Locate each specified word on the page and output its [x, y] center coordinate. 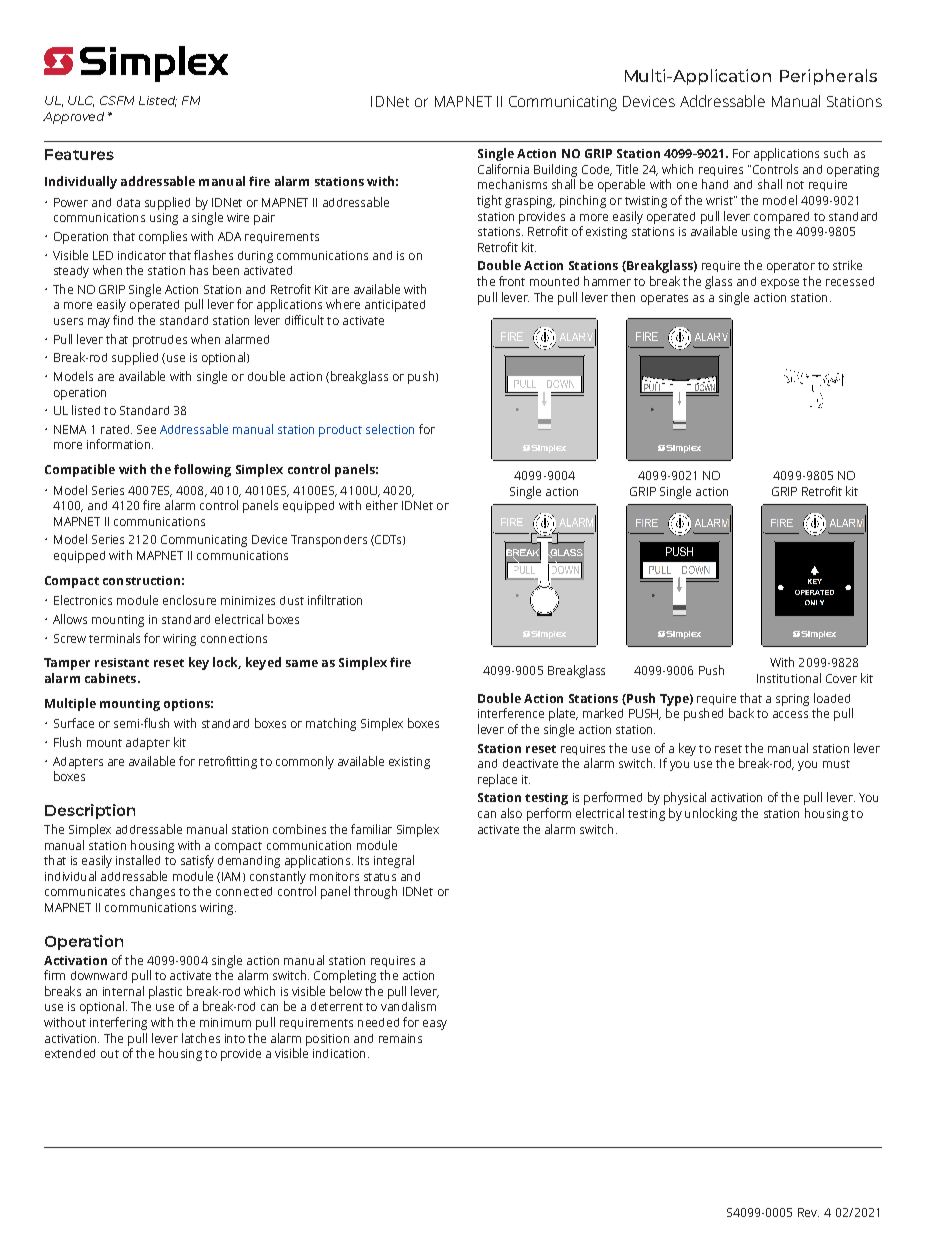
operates [664, 299]
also [511, 813]
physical [685, 798]
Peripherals [828, 77]
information [118, 444]
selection [390, 429]
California [503, 169]
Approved [73, 118]
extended [70, 1053]
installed [138, 860]
